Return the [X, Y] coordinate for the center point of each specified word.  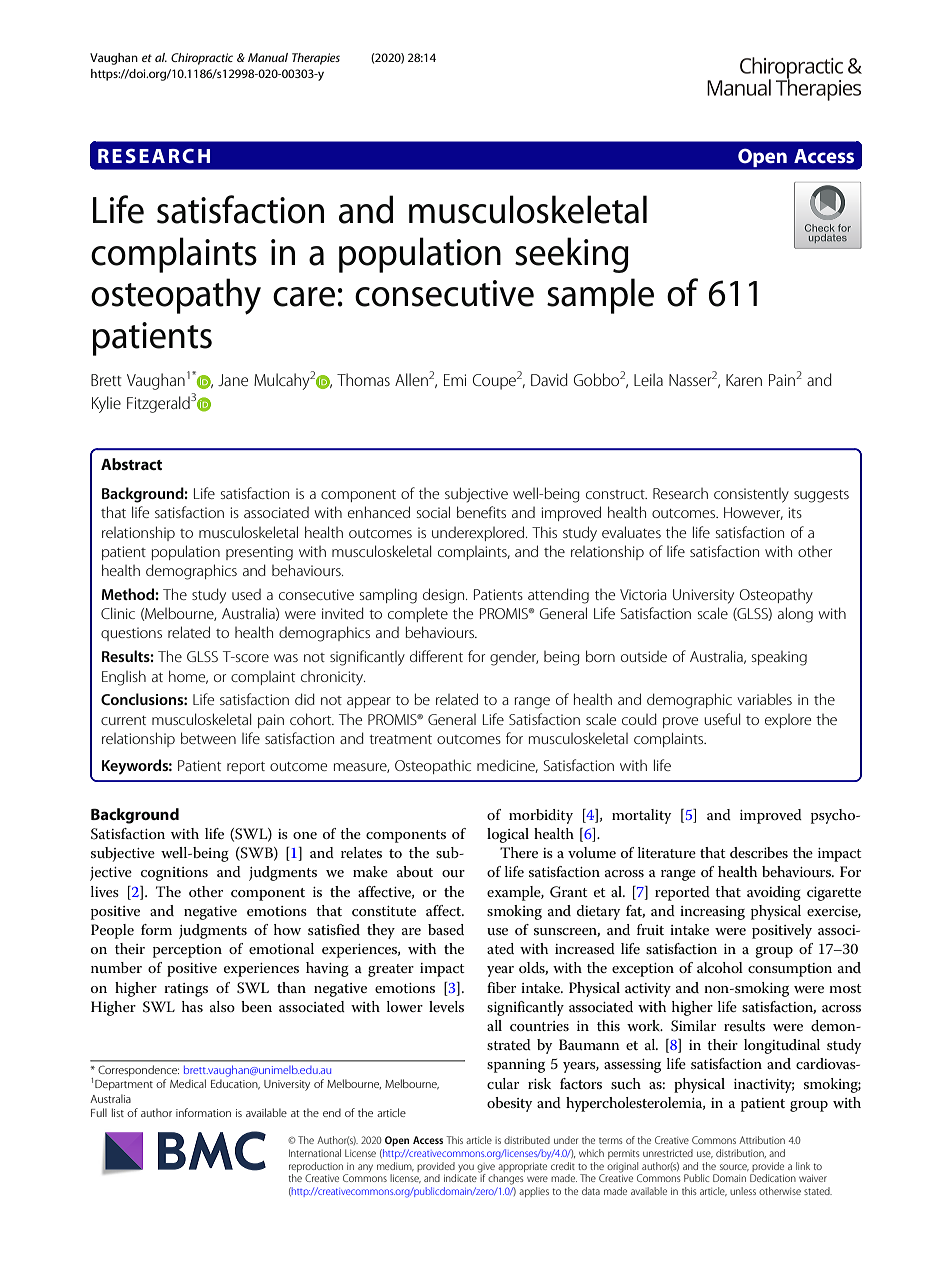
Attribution [762, 1140]
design [445, 596]
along [795, 615]
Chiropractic [202, 59]
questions [131, 634]
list [118, 1112]
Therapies [316, 59]
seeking [572, 255]
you [466, 1168]
